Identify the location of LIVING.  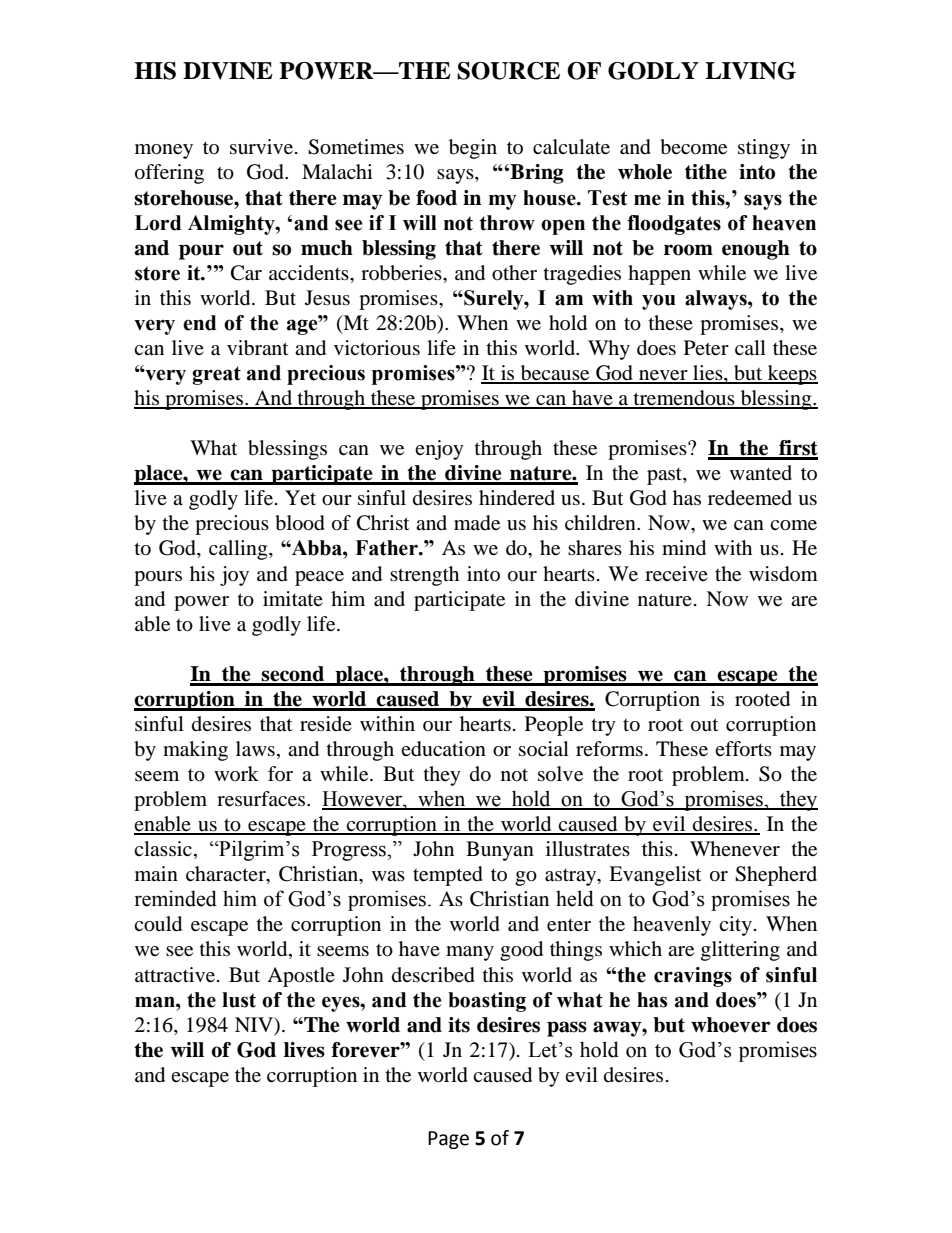
(750, 71).
